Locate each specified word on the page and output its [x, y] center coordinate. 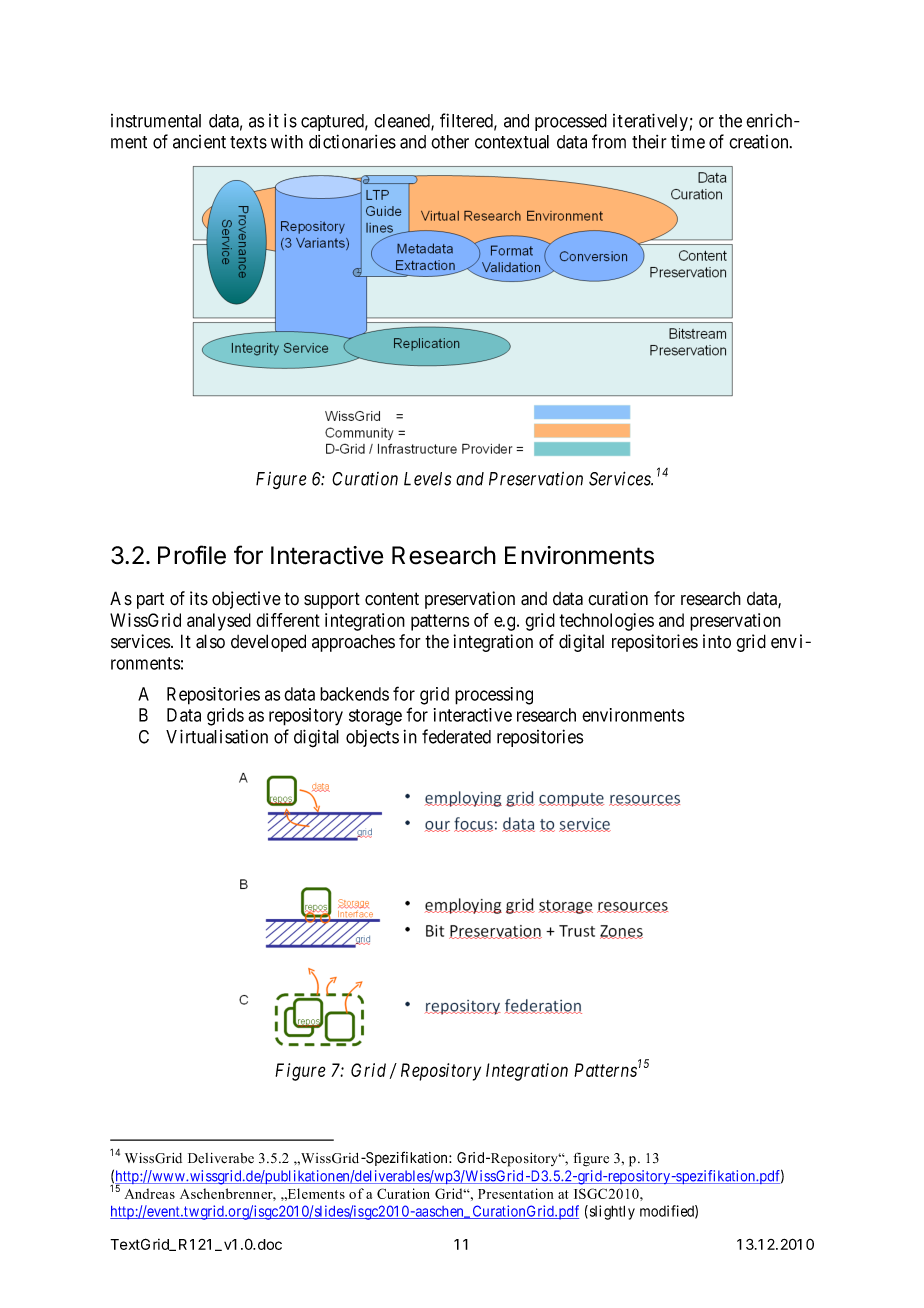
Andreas [149, 1193]
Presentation [516, 1193]
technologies [606, 622]
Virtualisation [217, 736]
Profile [192, 555]
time [688, 142]
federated [456, 736]
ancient [199, 142]
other [450, 142]
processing [494, 696]
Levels [427, 479]
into [717, 641]
